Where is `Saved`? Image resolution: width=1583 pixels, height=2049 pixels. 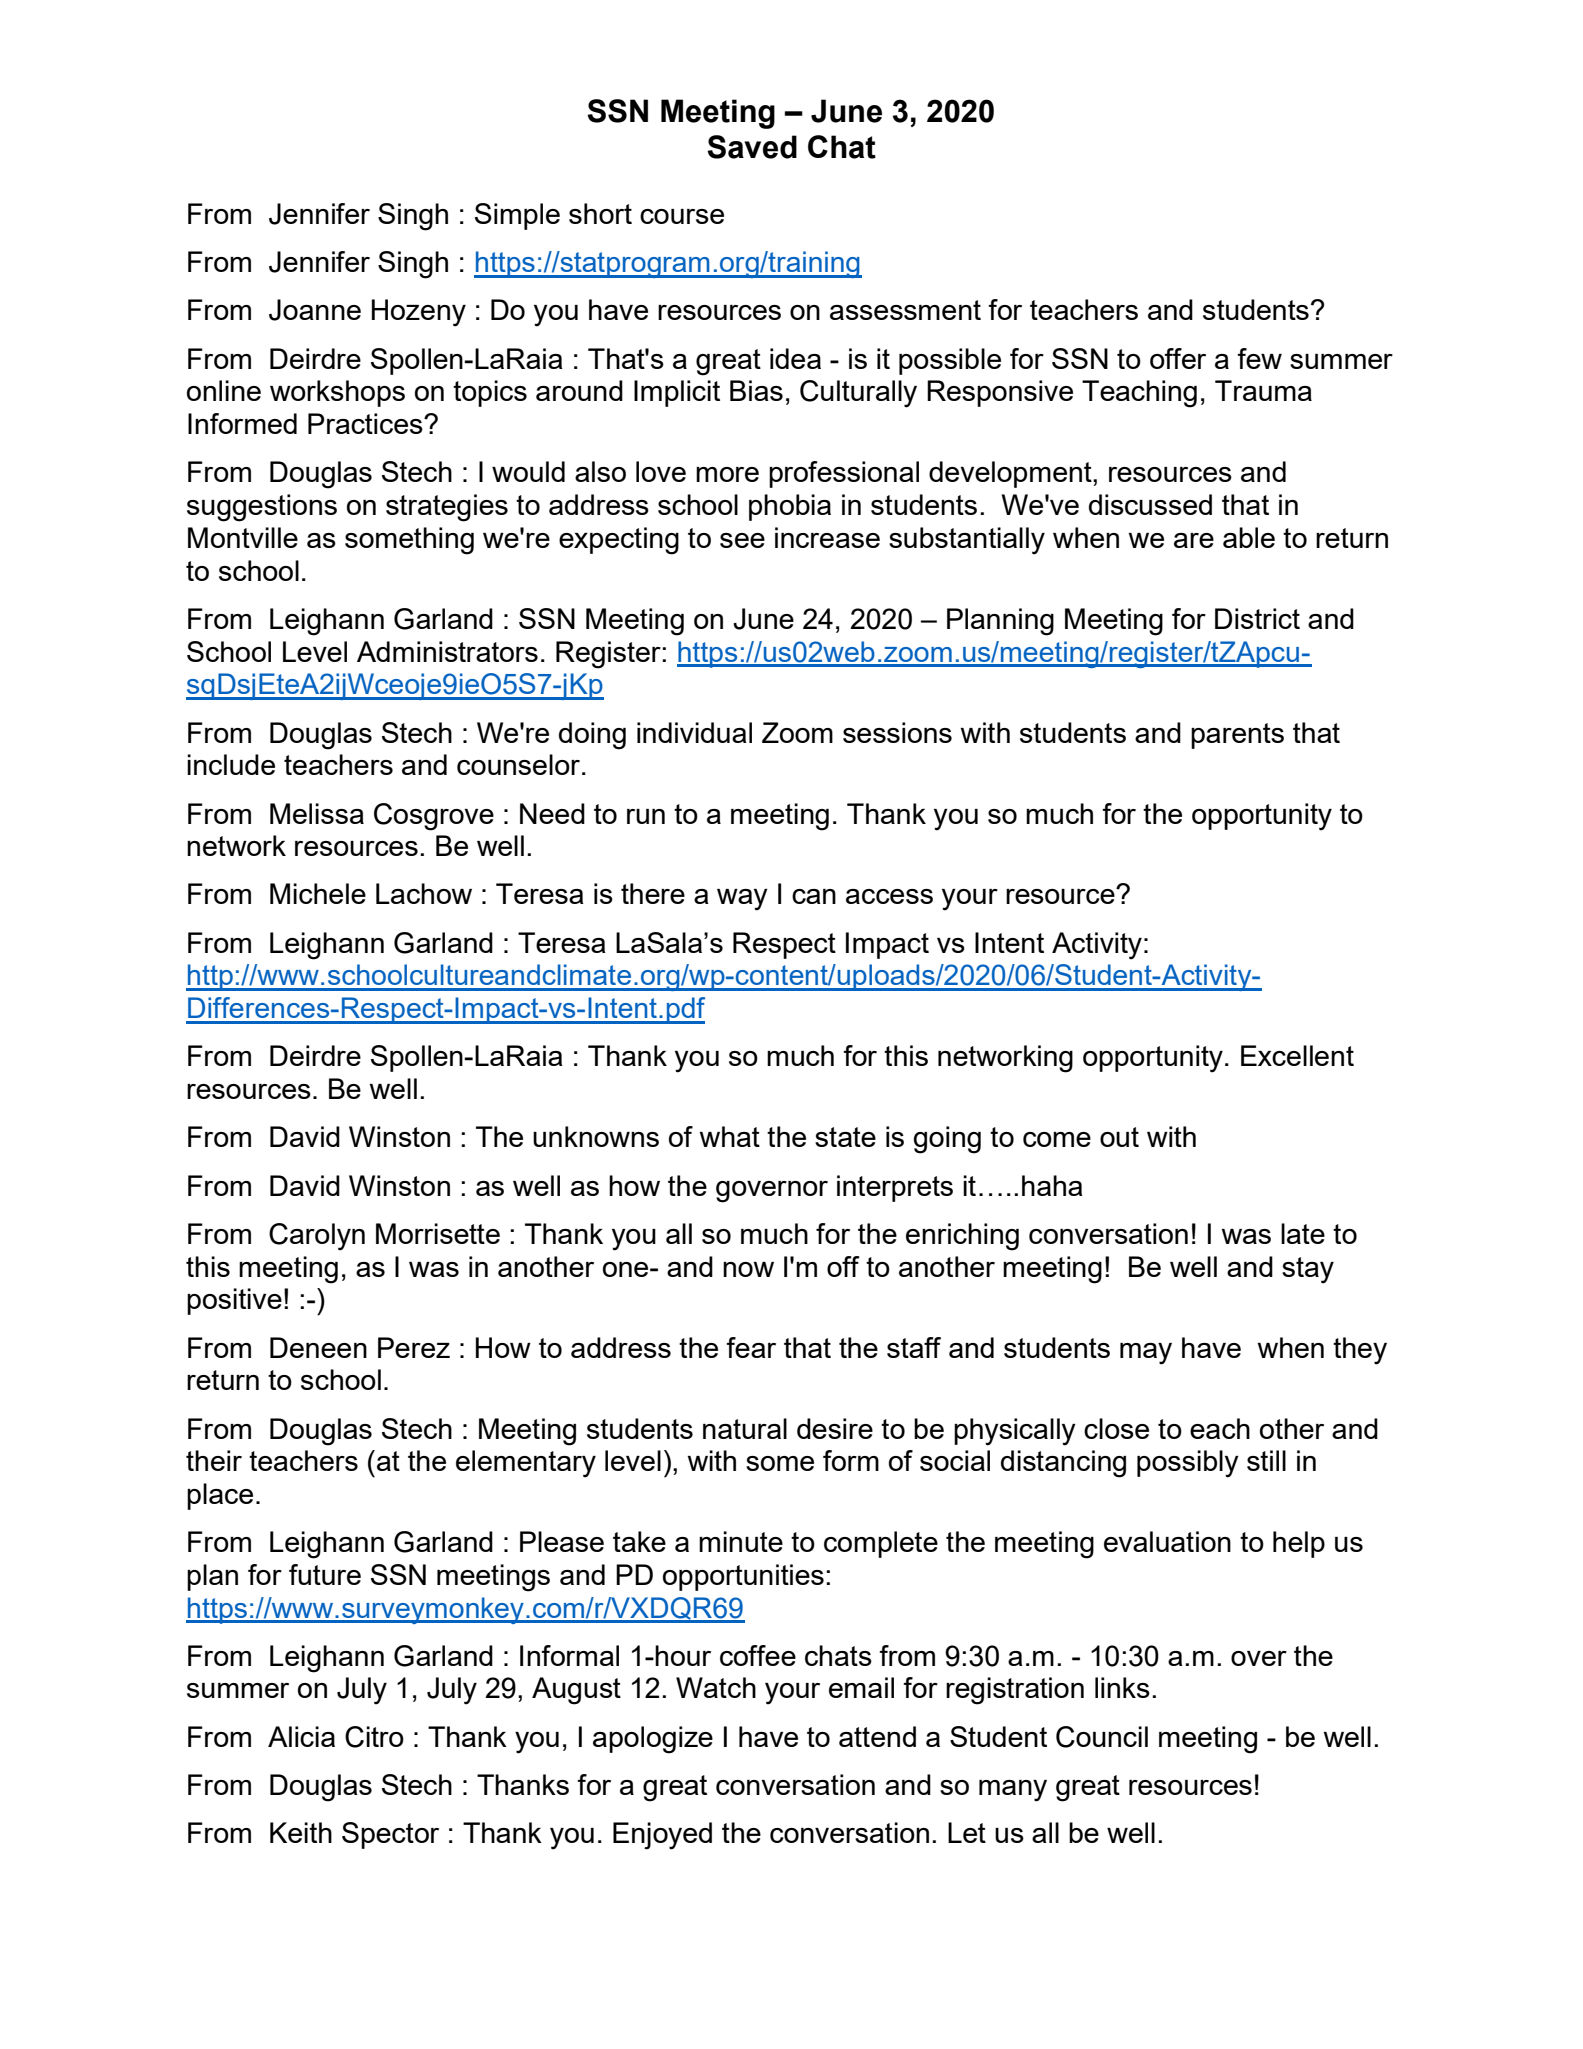 Saved is located at coordinates (752, 147).
